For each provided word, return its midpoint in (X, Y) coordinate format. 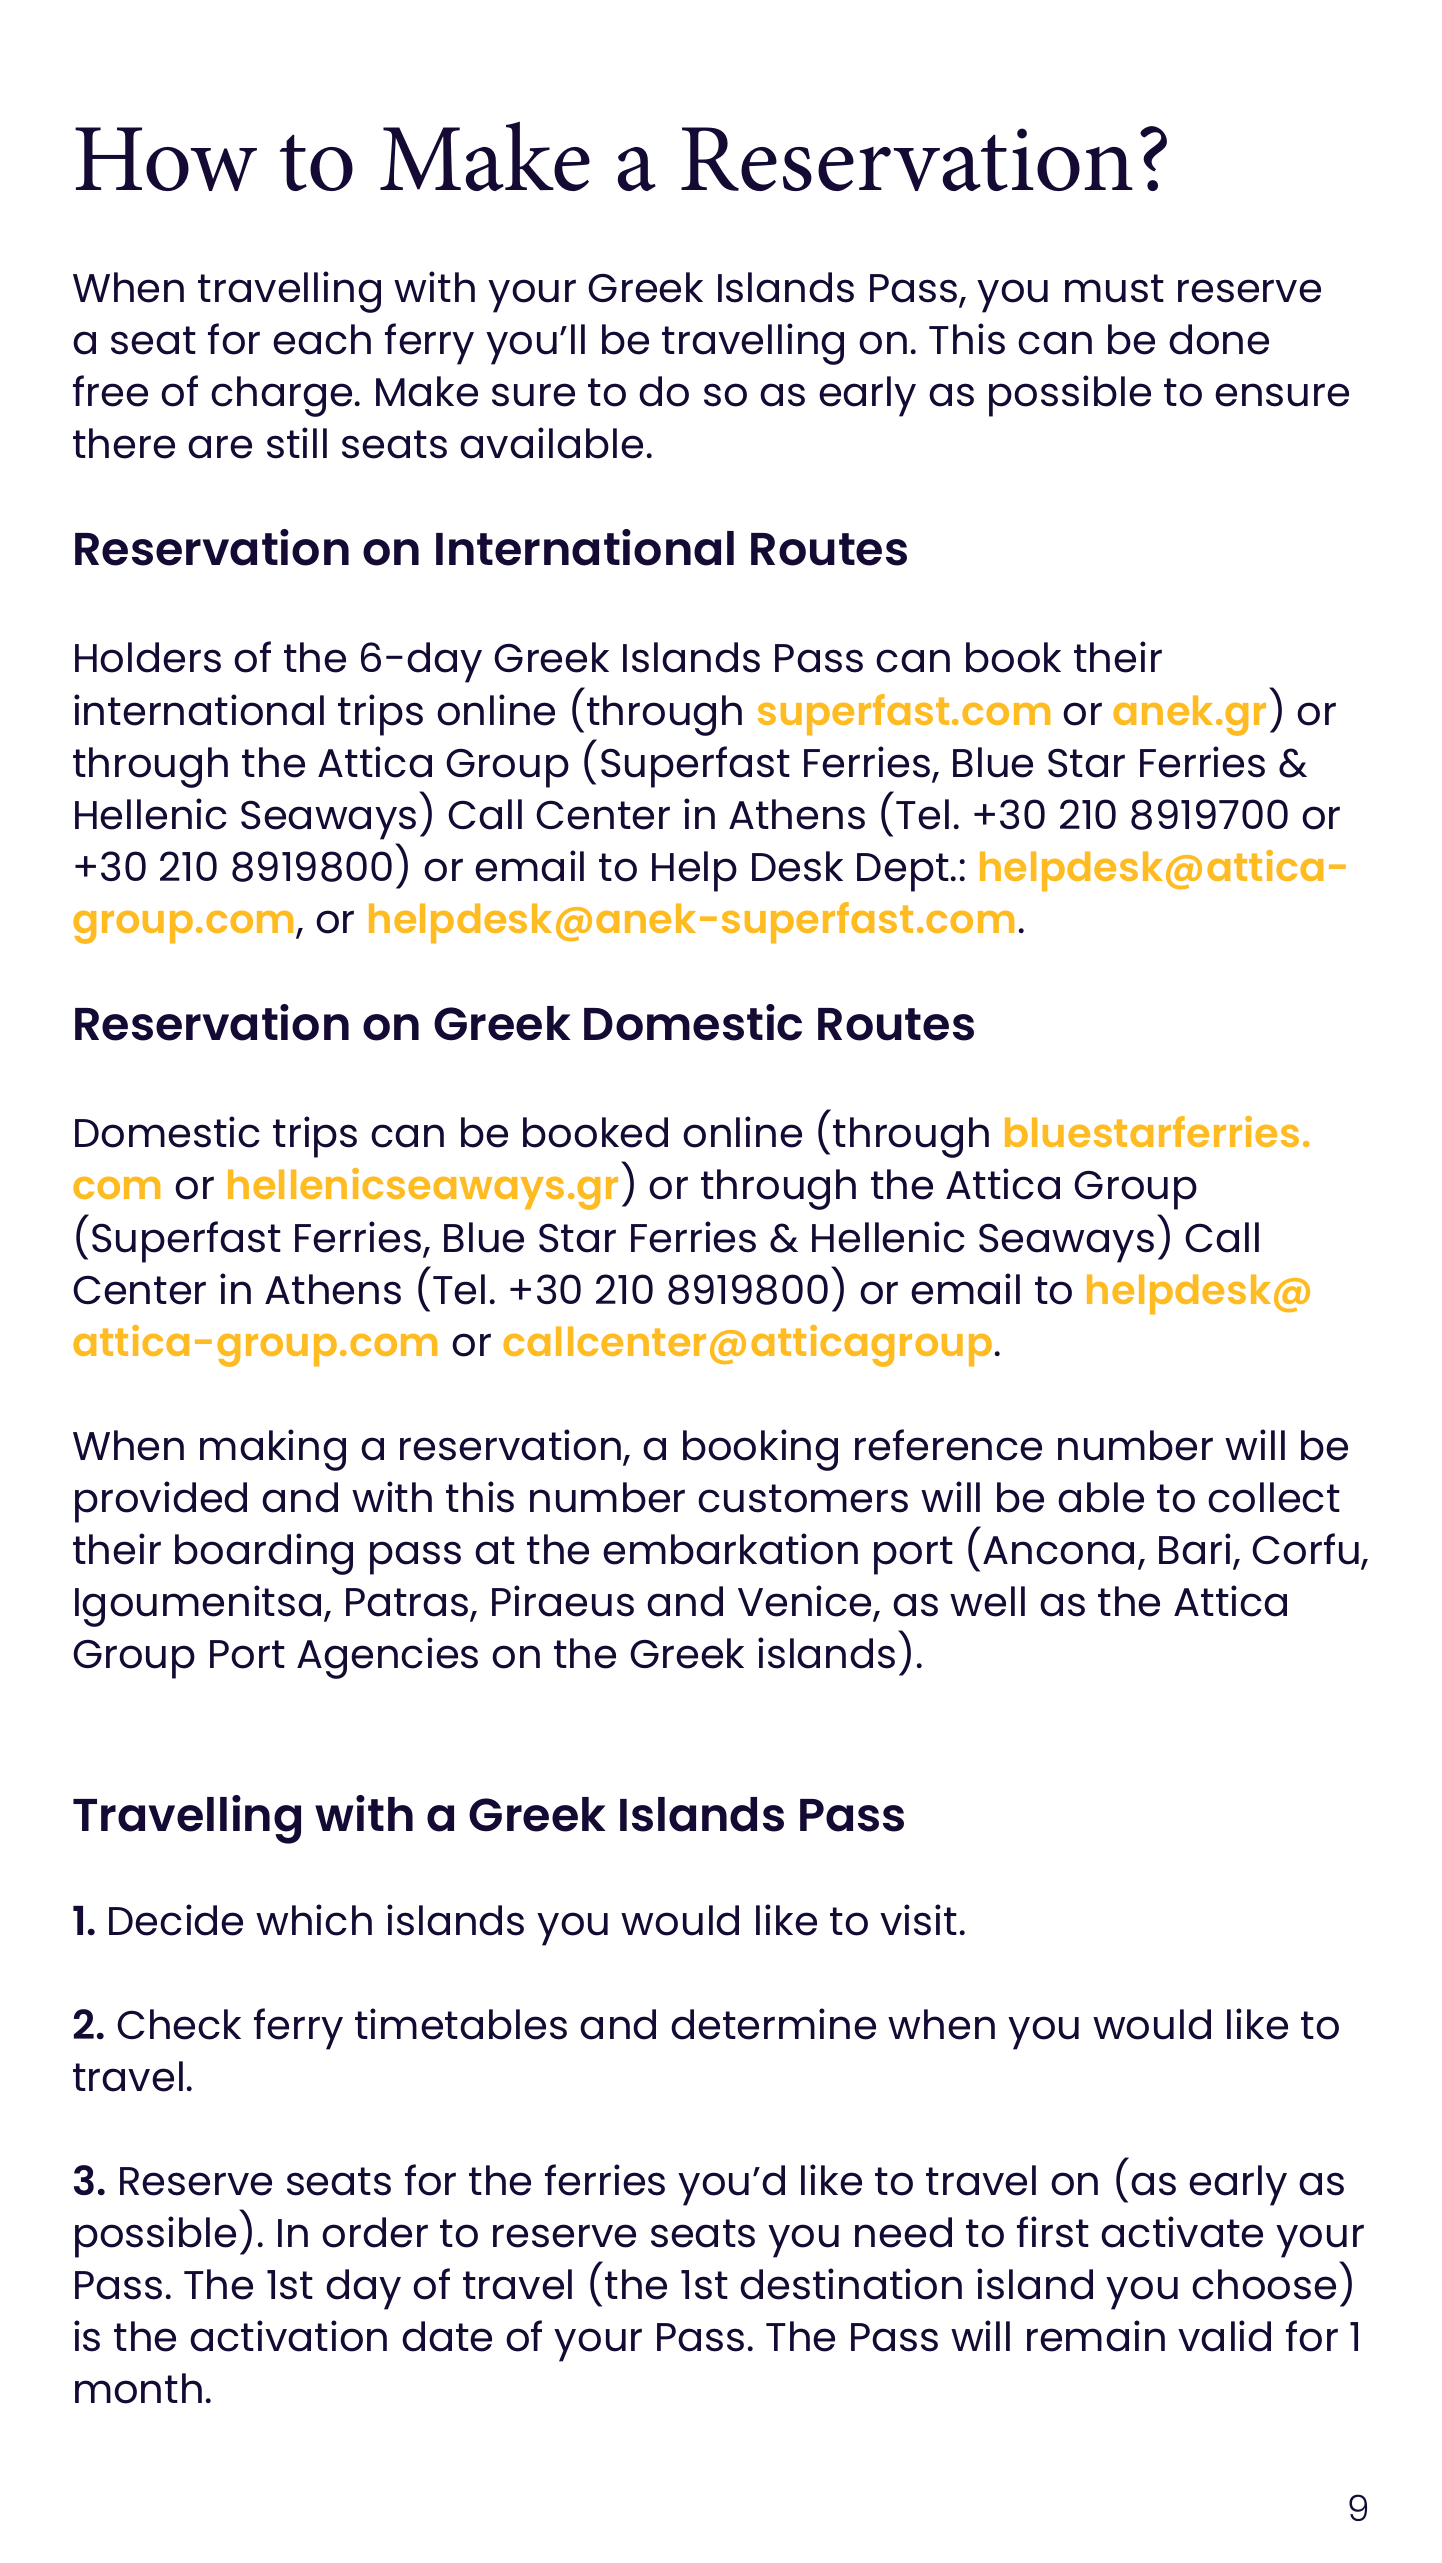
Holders (148, 657)
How (166, 159)
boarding (264, 1554)
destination (851, 2284)
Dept (903, 872)
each (322, 339)
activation (288, 2336)
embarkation (730, 1549)
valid (1224, 2336)
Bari (1195, 1549)
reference (948, 1445)
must (1114, 288)
